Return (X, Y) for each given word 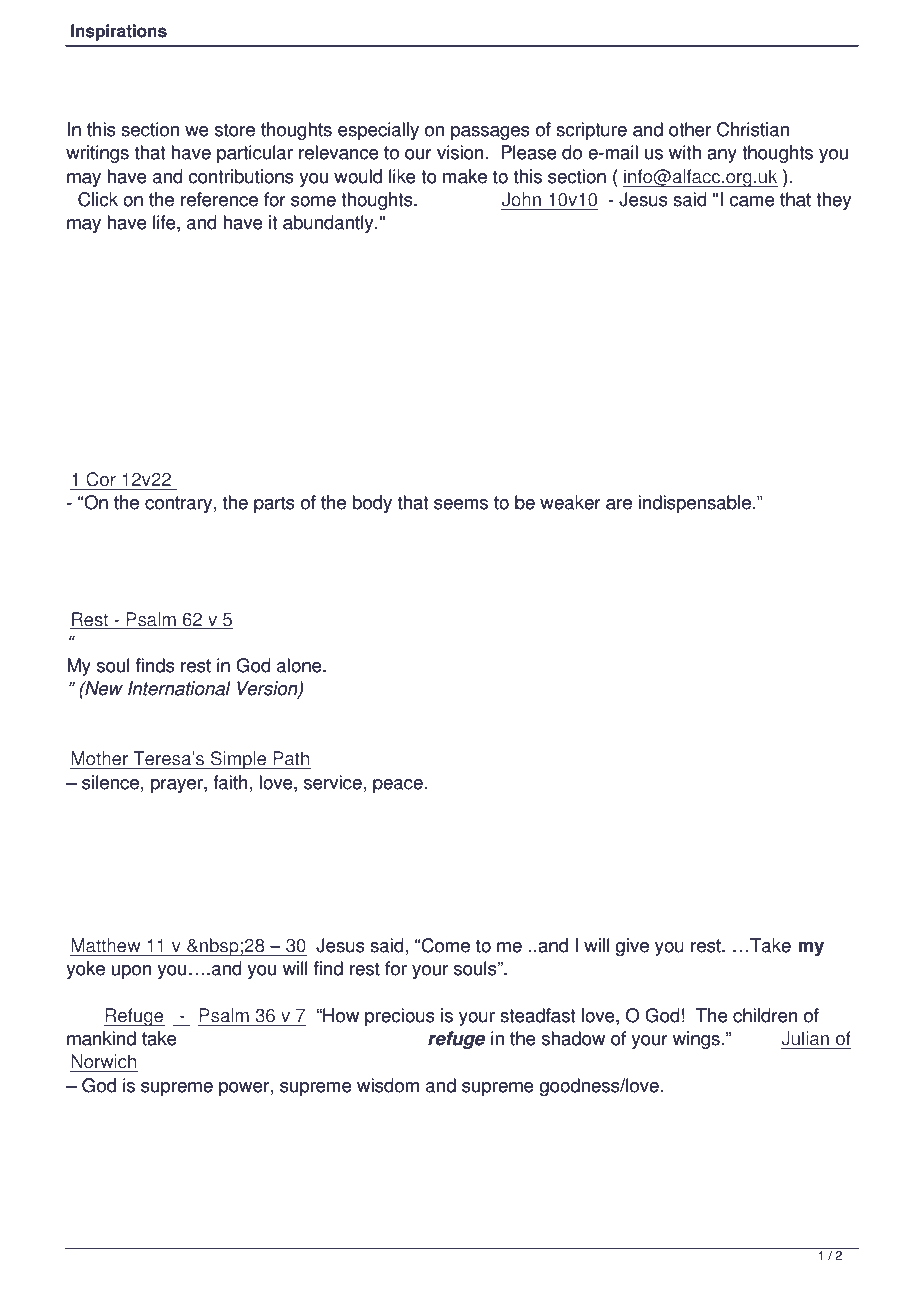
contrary (178, 504)
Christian (753, 129)
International (179, 688)
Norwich (103, 1061)
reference (219, 199)
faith (230, 782)
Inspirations (119, 32)
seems (461, 504)
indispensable (694, 504)
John (521, 199)
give (632, 947)
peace (398, 786)
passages (490, 133)
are (619, 504)
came (752, 201)
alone (300, 665)
